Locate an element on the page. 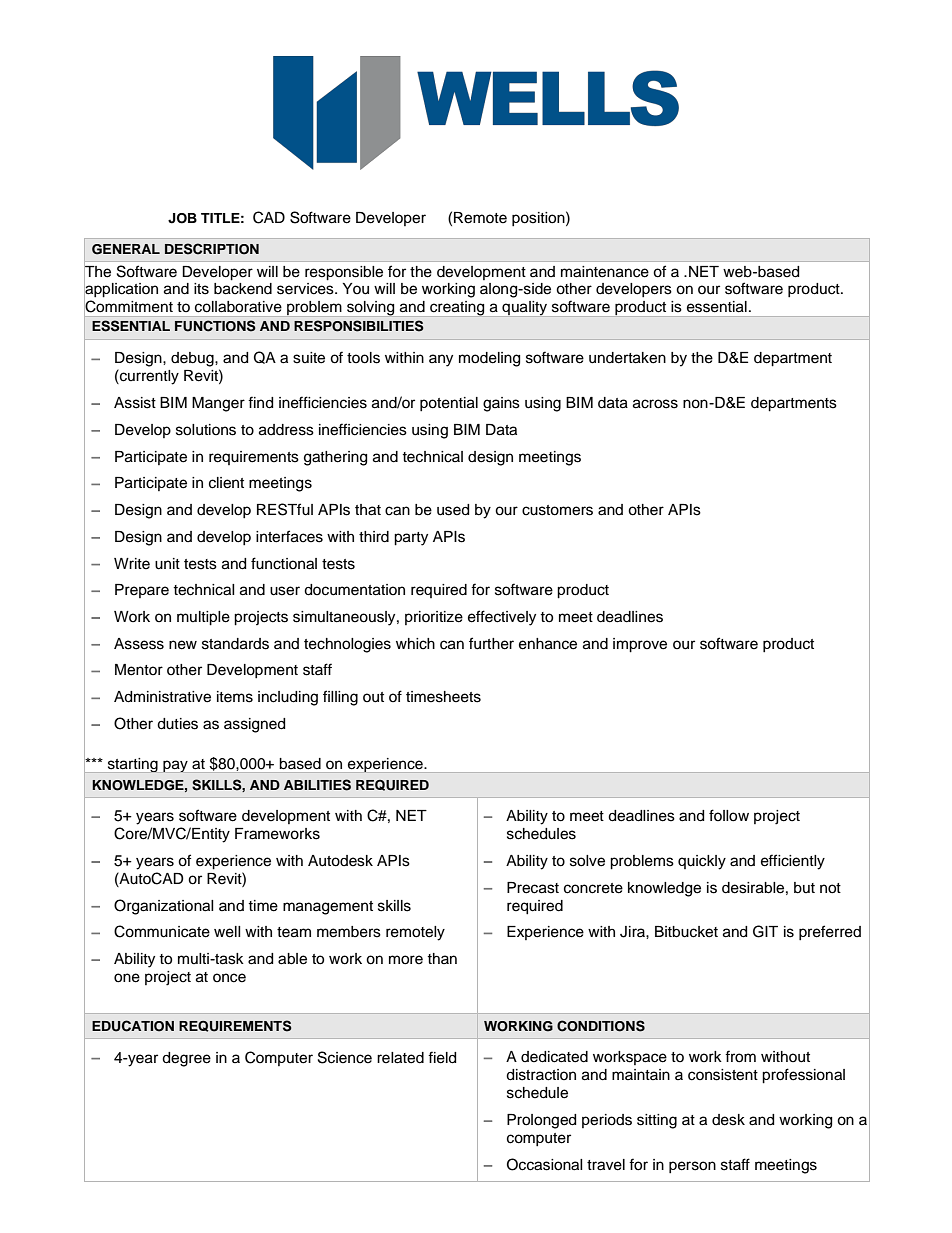 This image has height=1233, width=952. person is located at coordinates (692, 1167).
